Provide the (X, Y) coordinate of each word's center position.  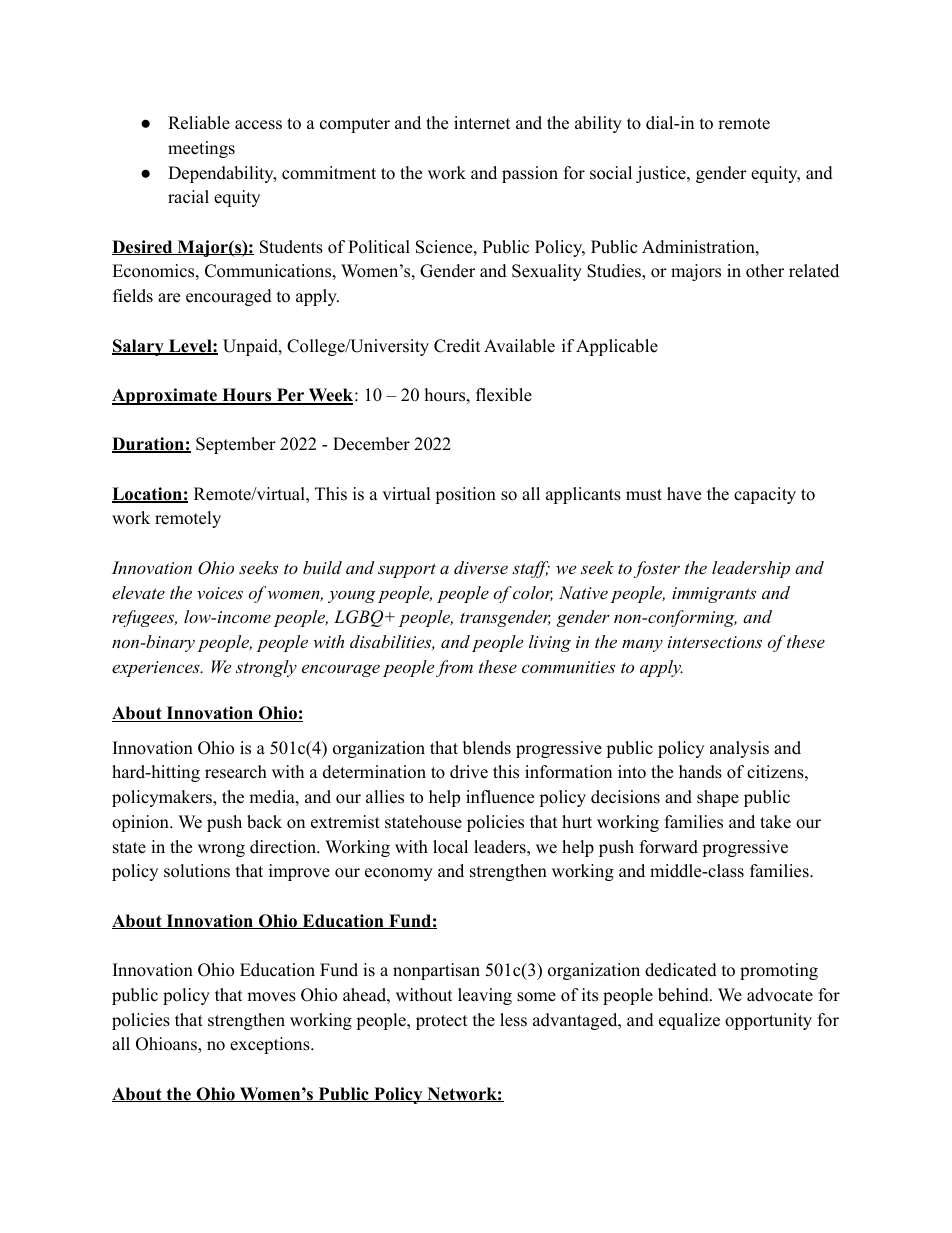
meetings (201, 149)
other (765, 271)
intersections (715, 642)
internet (482, 123)
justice (662, 174)
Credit (457, 346)
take (775, 822)
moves (271, 997)
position (465, 495)
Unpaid (251, 347)
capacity (765, 495)
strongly (266, 668)
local (450, 847)
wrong (221, 850)
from (454, 668)
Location (148, 495)
